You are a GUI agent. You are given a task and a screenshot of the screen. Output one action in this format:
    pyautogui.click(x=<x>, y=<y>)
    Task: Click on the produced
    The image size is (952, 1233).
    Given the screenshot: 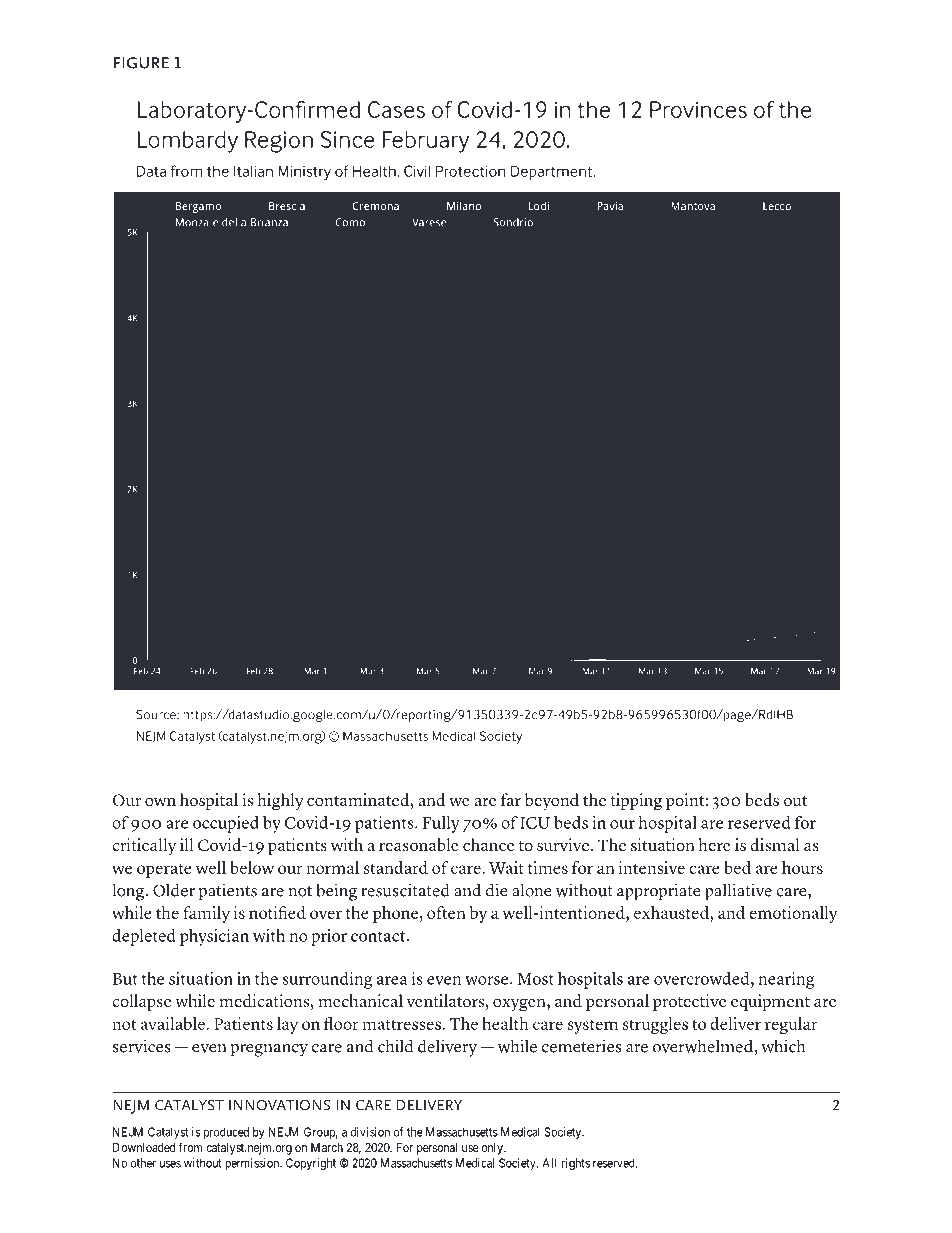 What is the action you would take?
    pyautogui.click(x=226, y=1133)
